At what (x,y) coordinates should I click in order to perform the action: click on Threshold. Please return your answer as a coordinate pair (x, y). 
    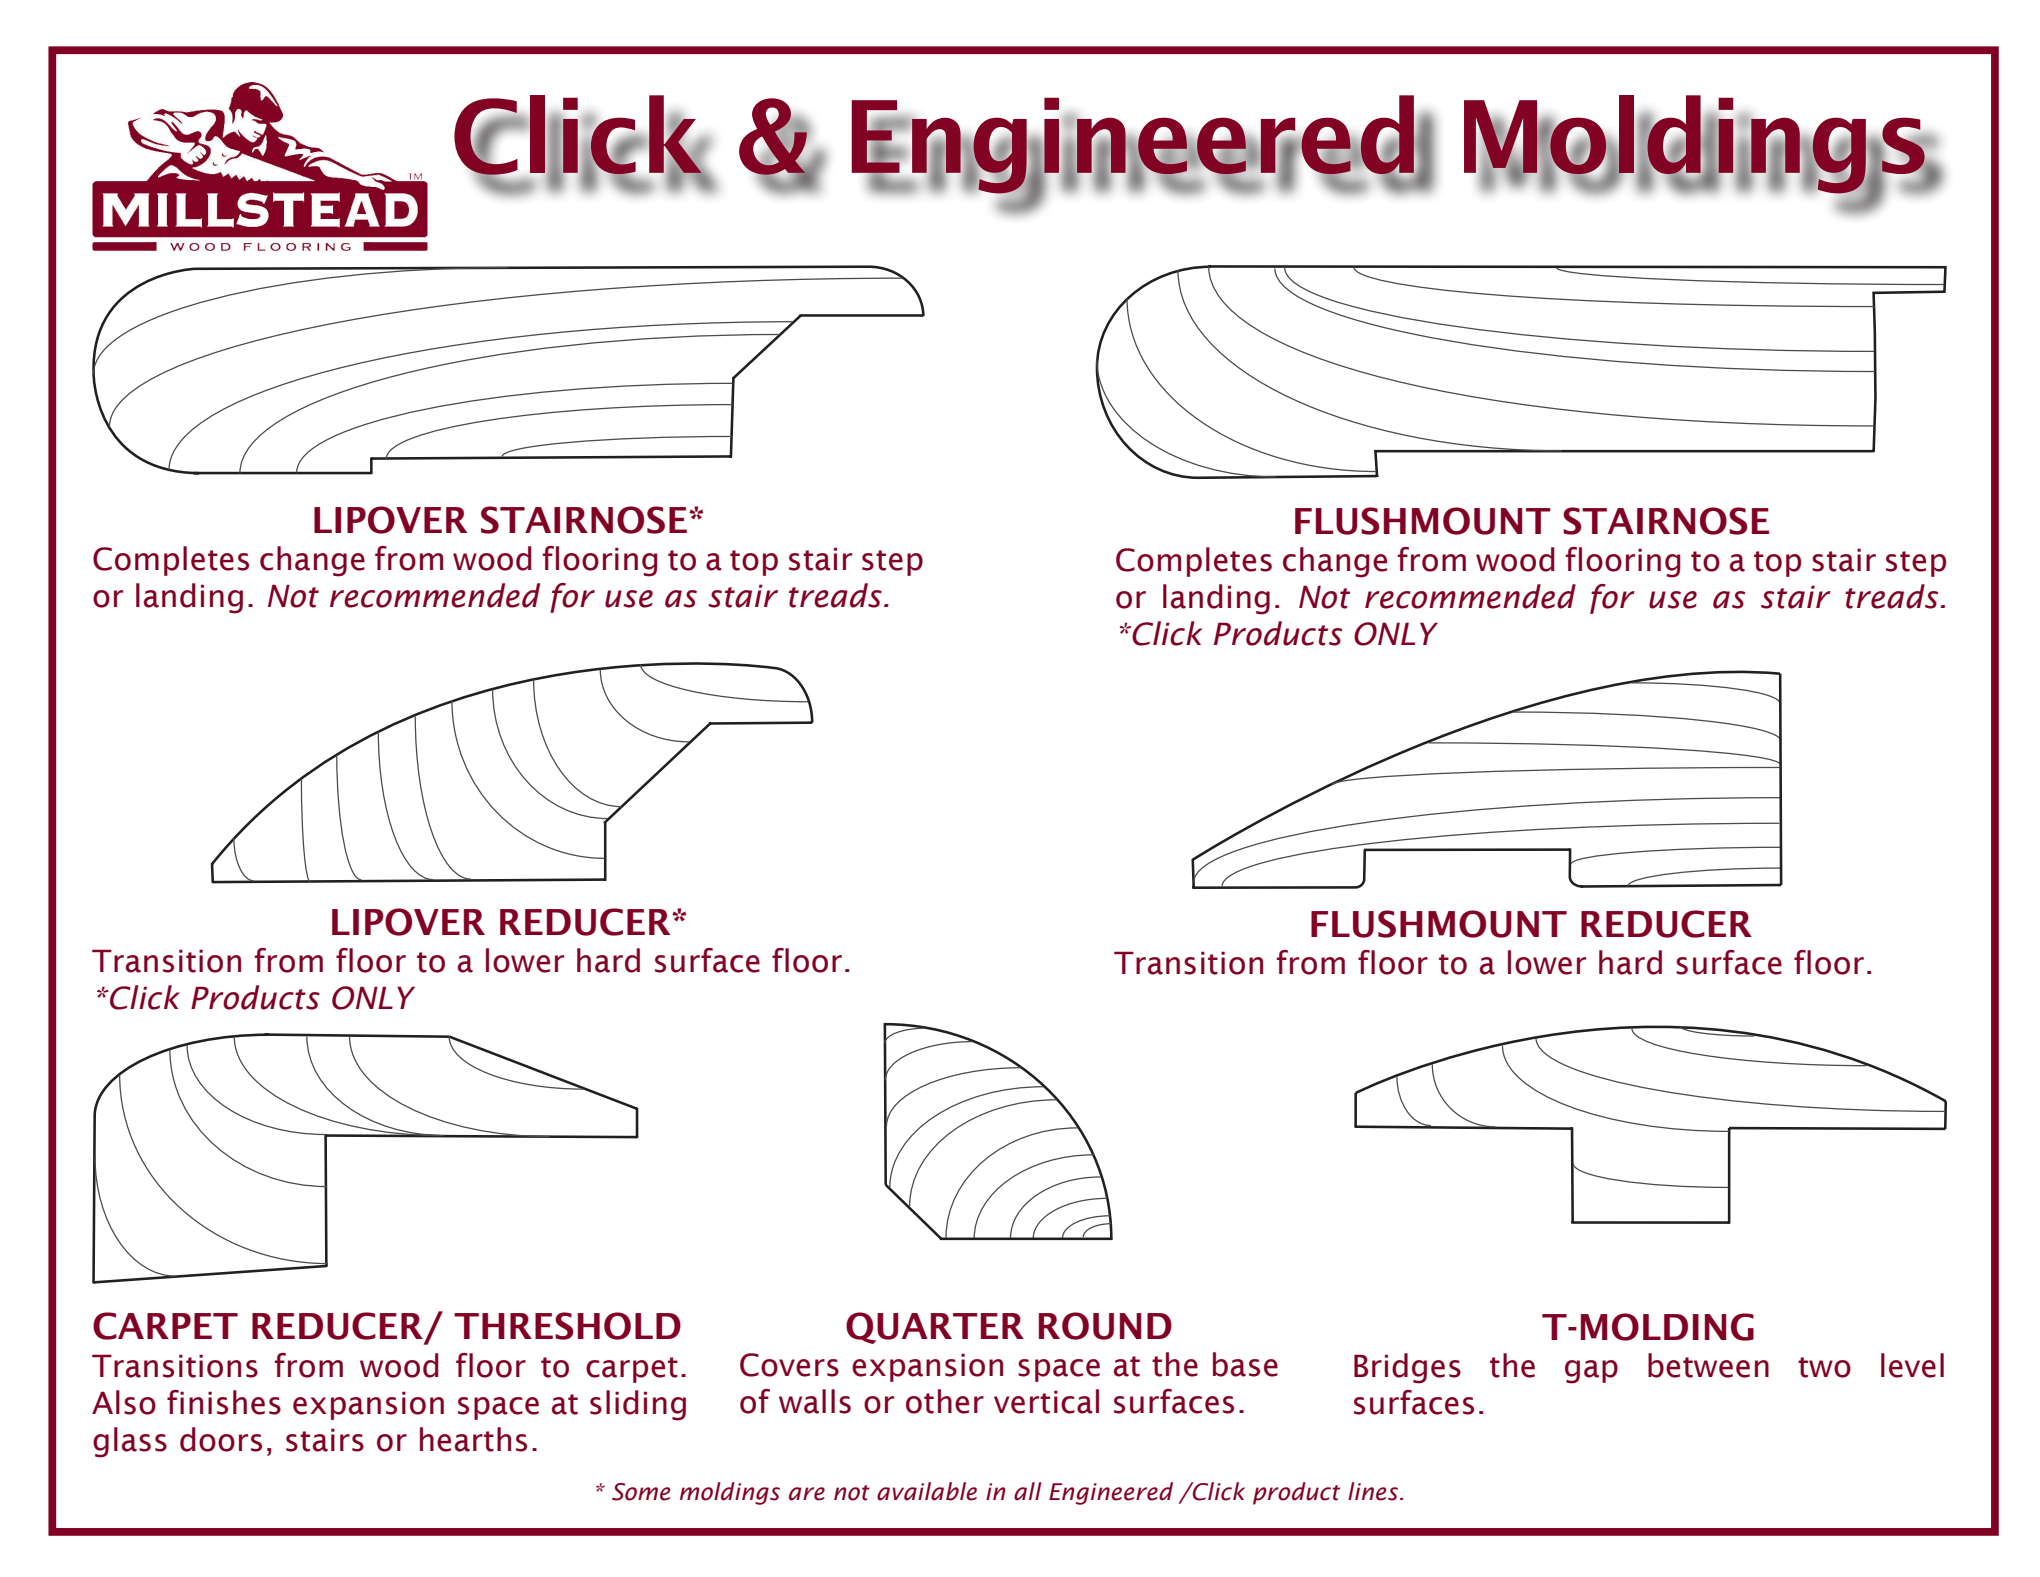
    Looking at the image, I should click on (567, 1326).
